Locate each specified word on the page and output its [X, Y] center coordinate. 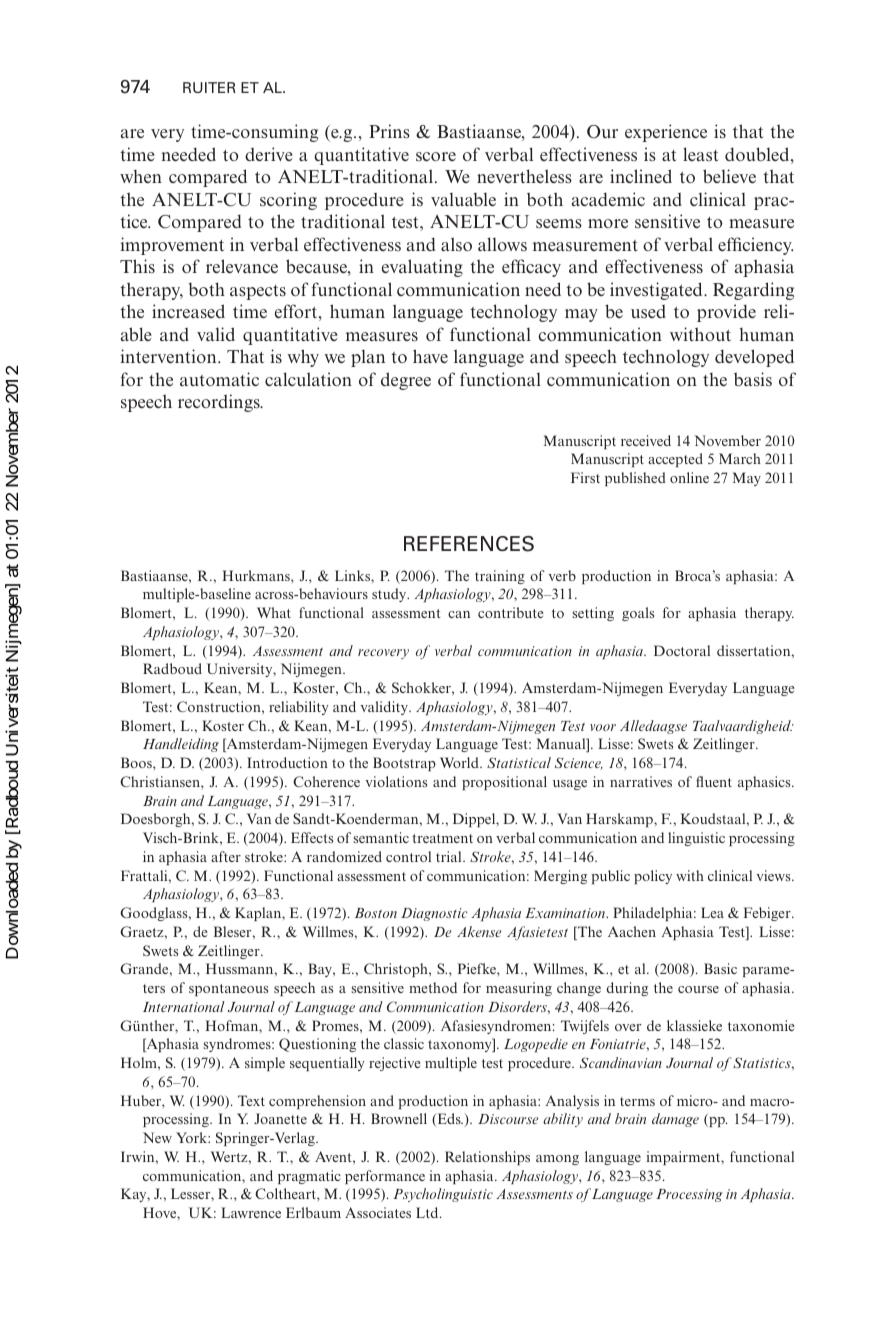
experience [666, 133]
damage [675, 1120]
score [436, 156]
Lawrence [251, 1212]
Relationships [487, 1158]
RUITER [209, 87]
